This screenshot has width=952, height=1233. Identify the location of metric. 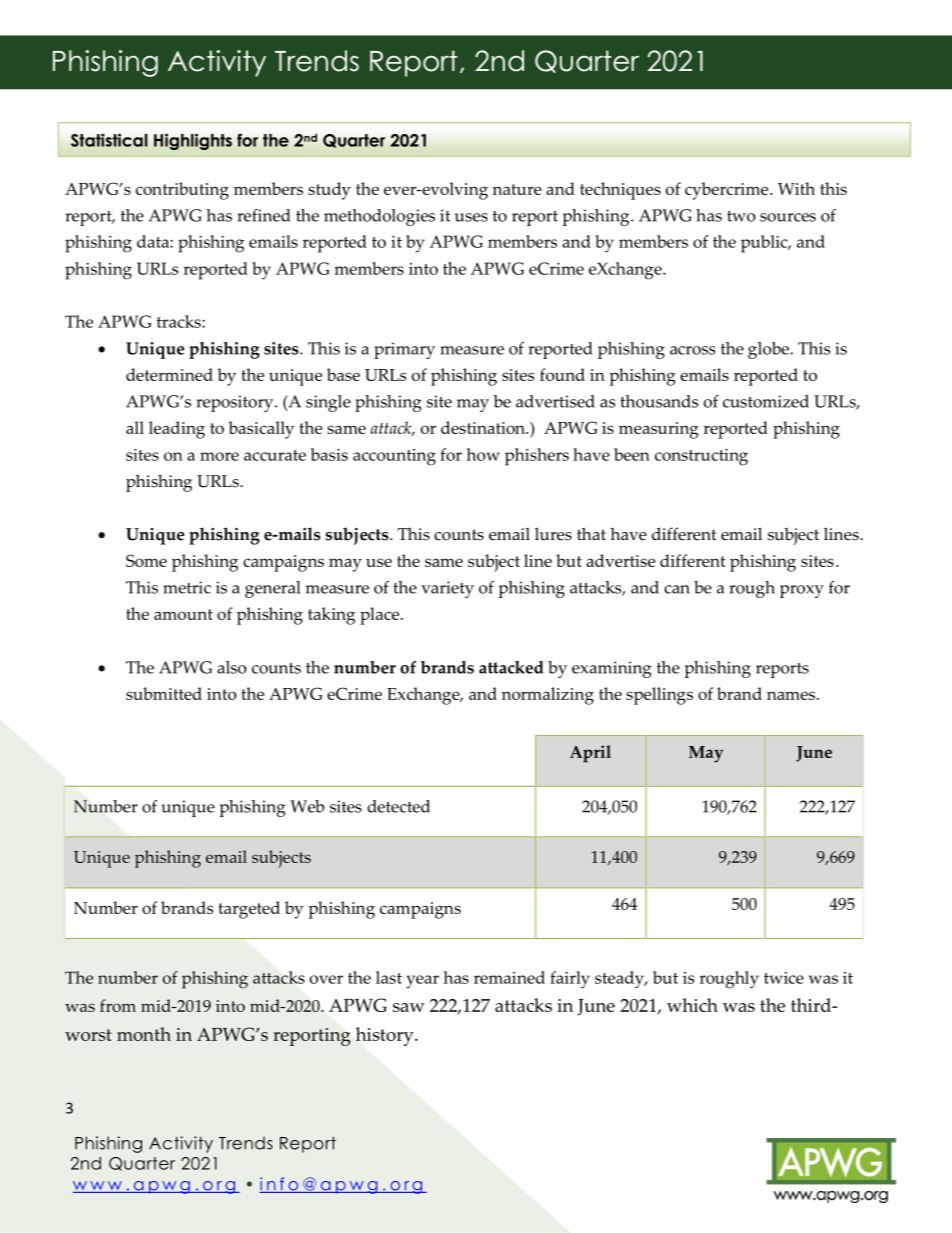
(187, 587).
